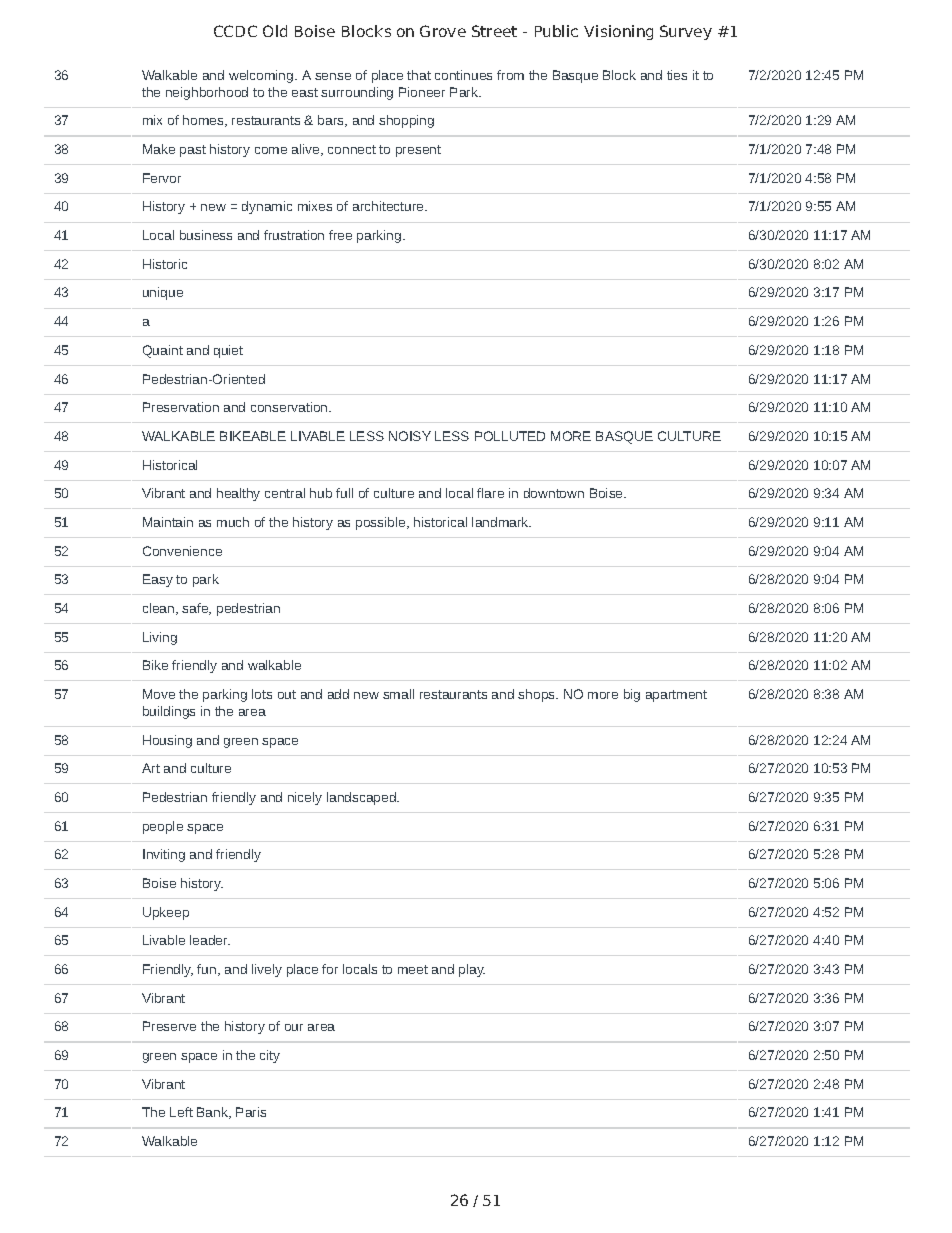  Describe the element at coordinates (677, 75) in the image. I see `ties` at that location.
